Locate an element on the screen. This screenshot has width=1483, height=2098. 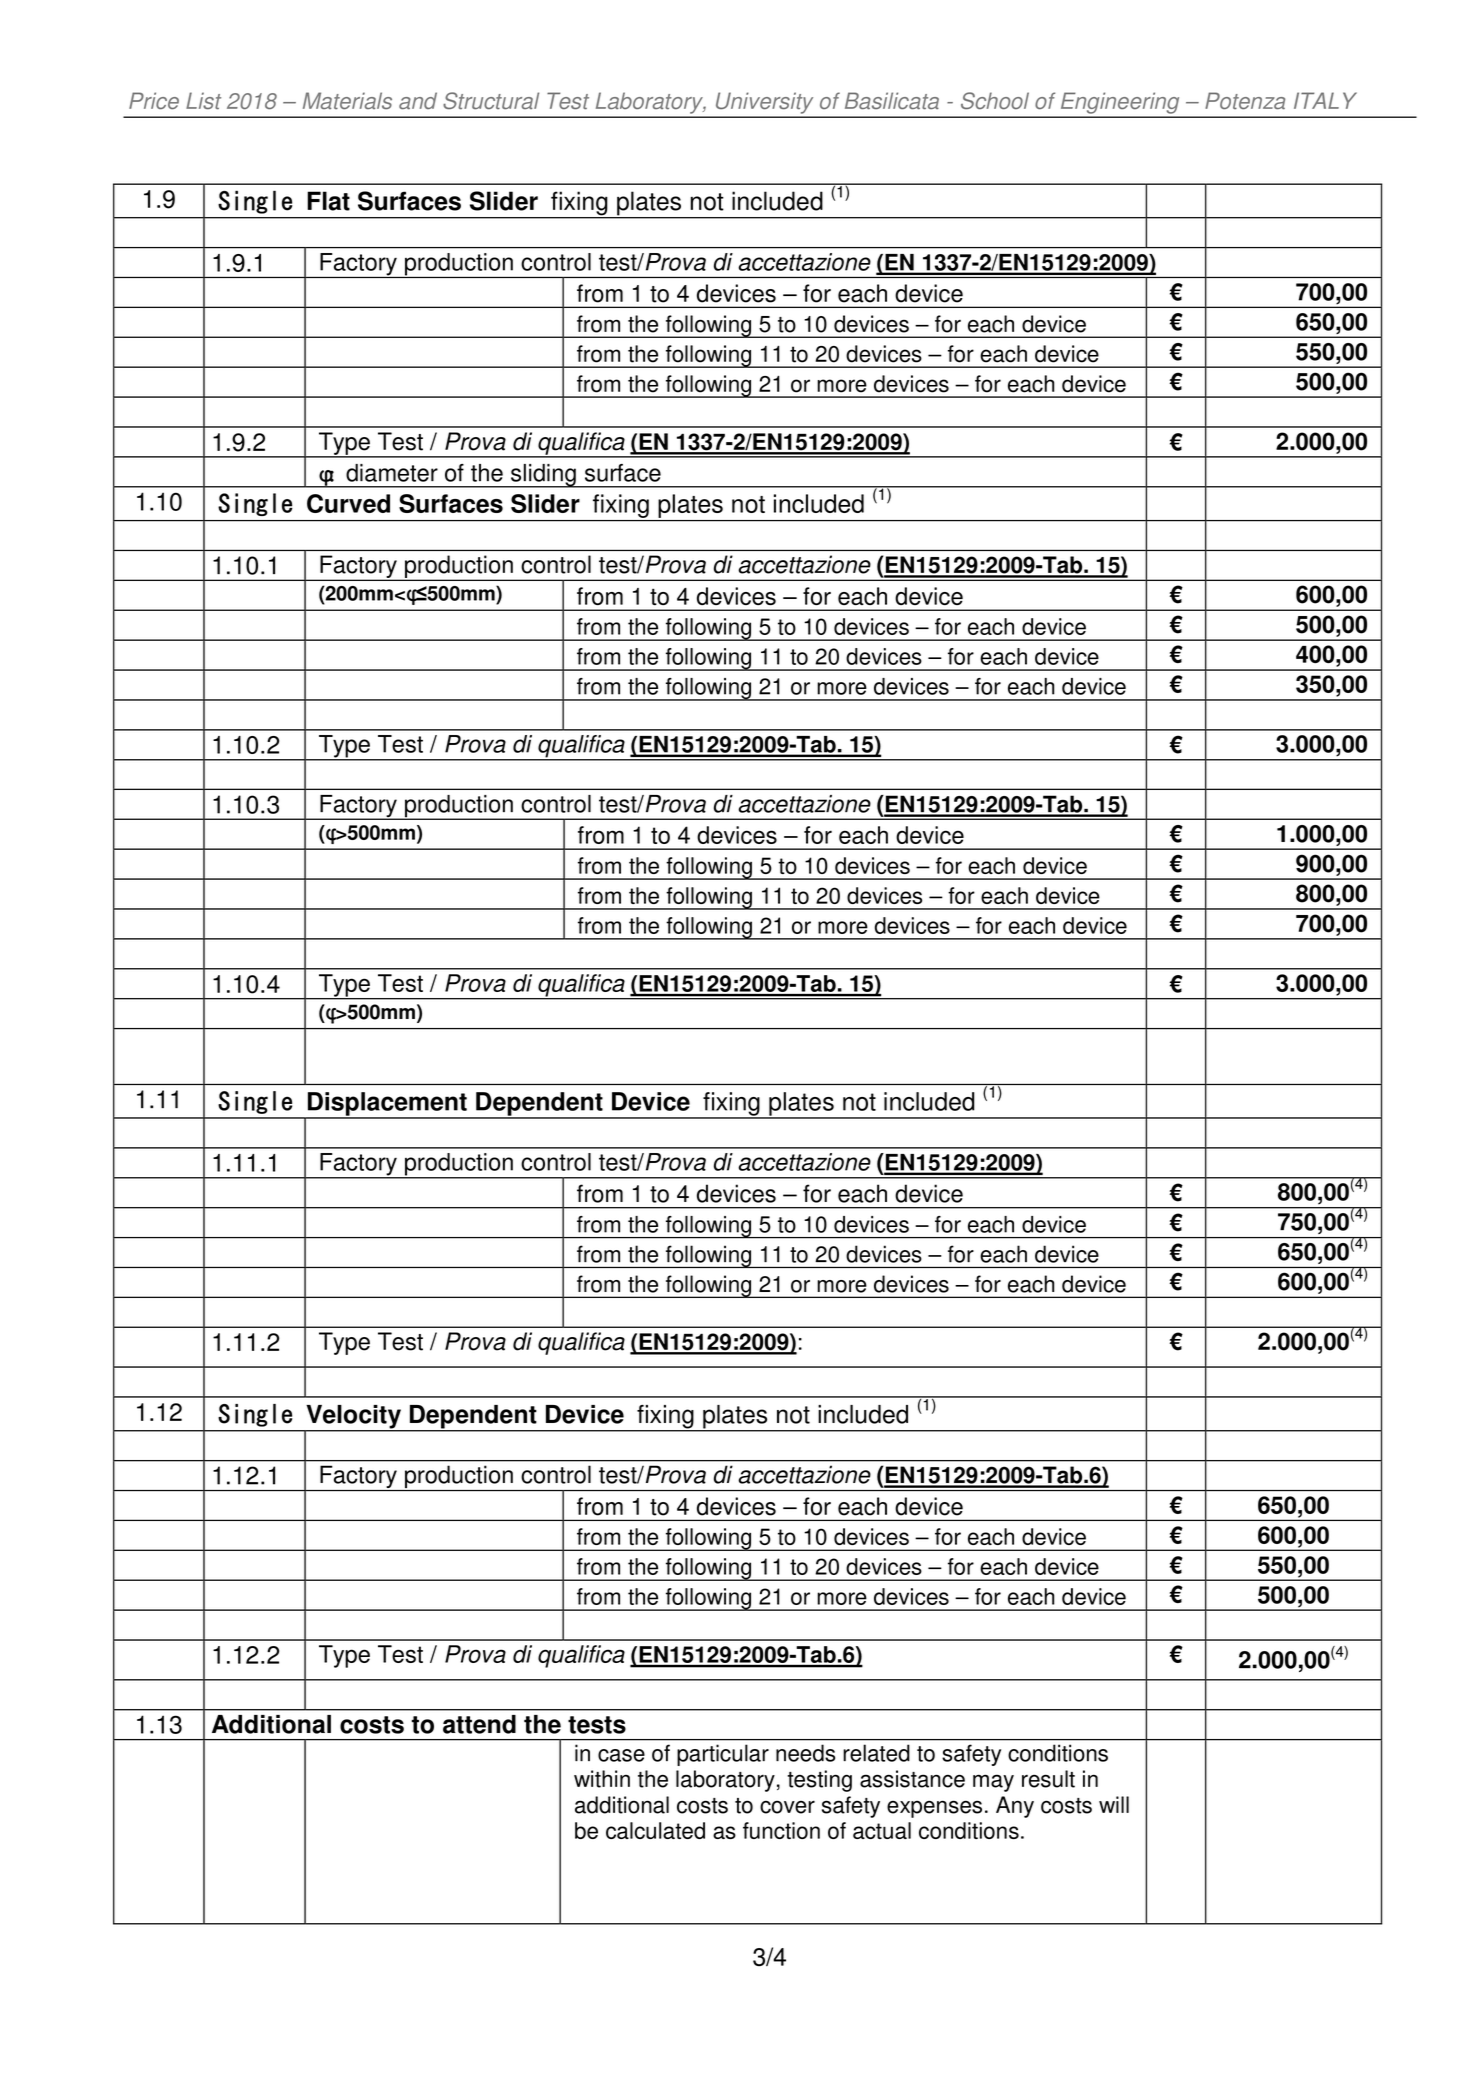
Structural is located at coordinates (491, 101).
